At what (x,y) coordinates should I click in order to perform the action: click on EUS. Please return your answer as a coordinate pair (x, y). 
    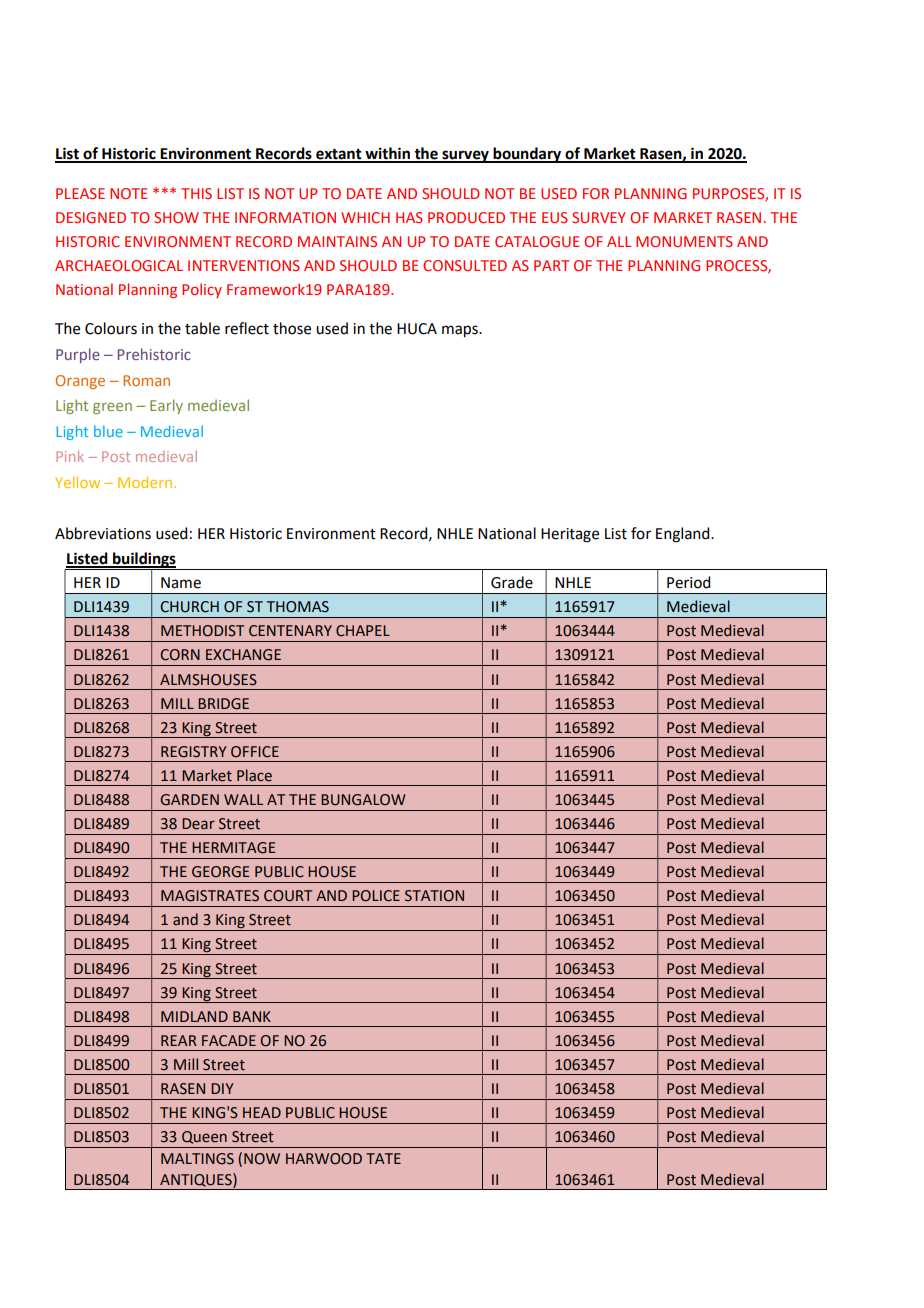
    Looking at the image, I should click on (555, 217).
